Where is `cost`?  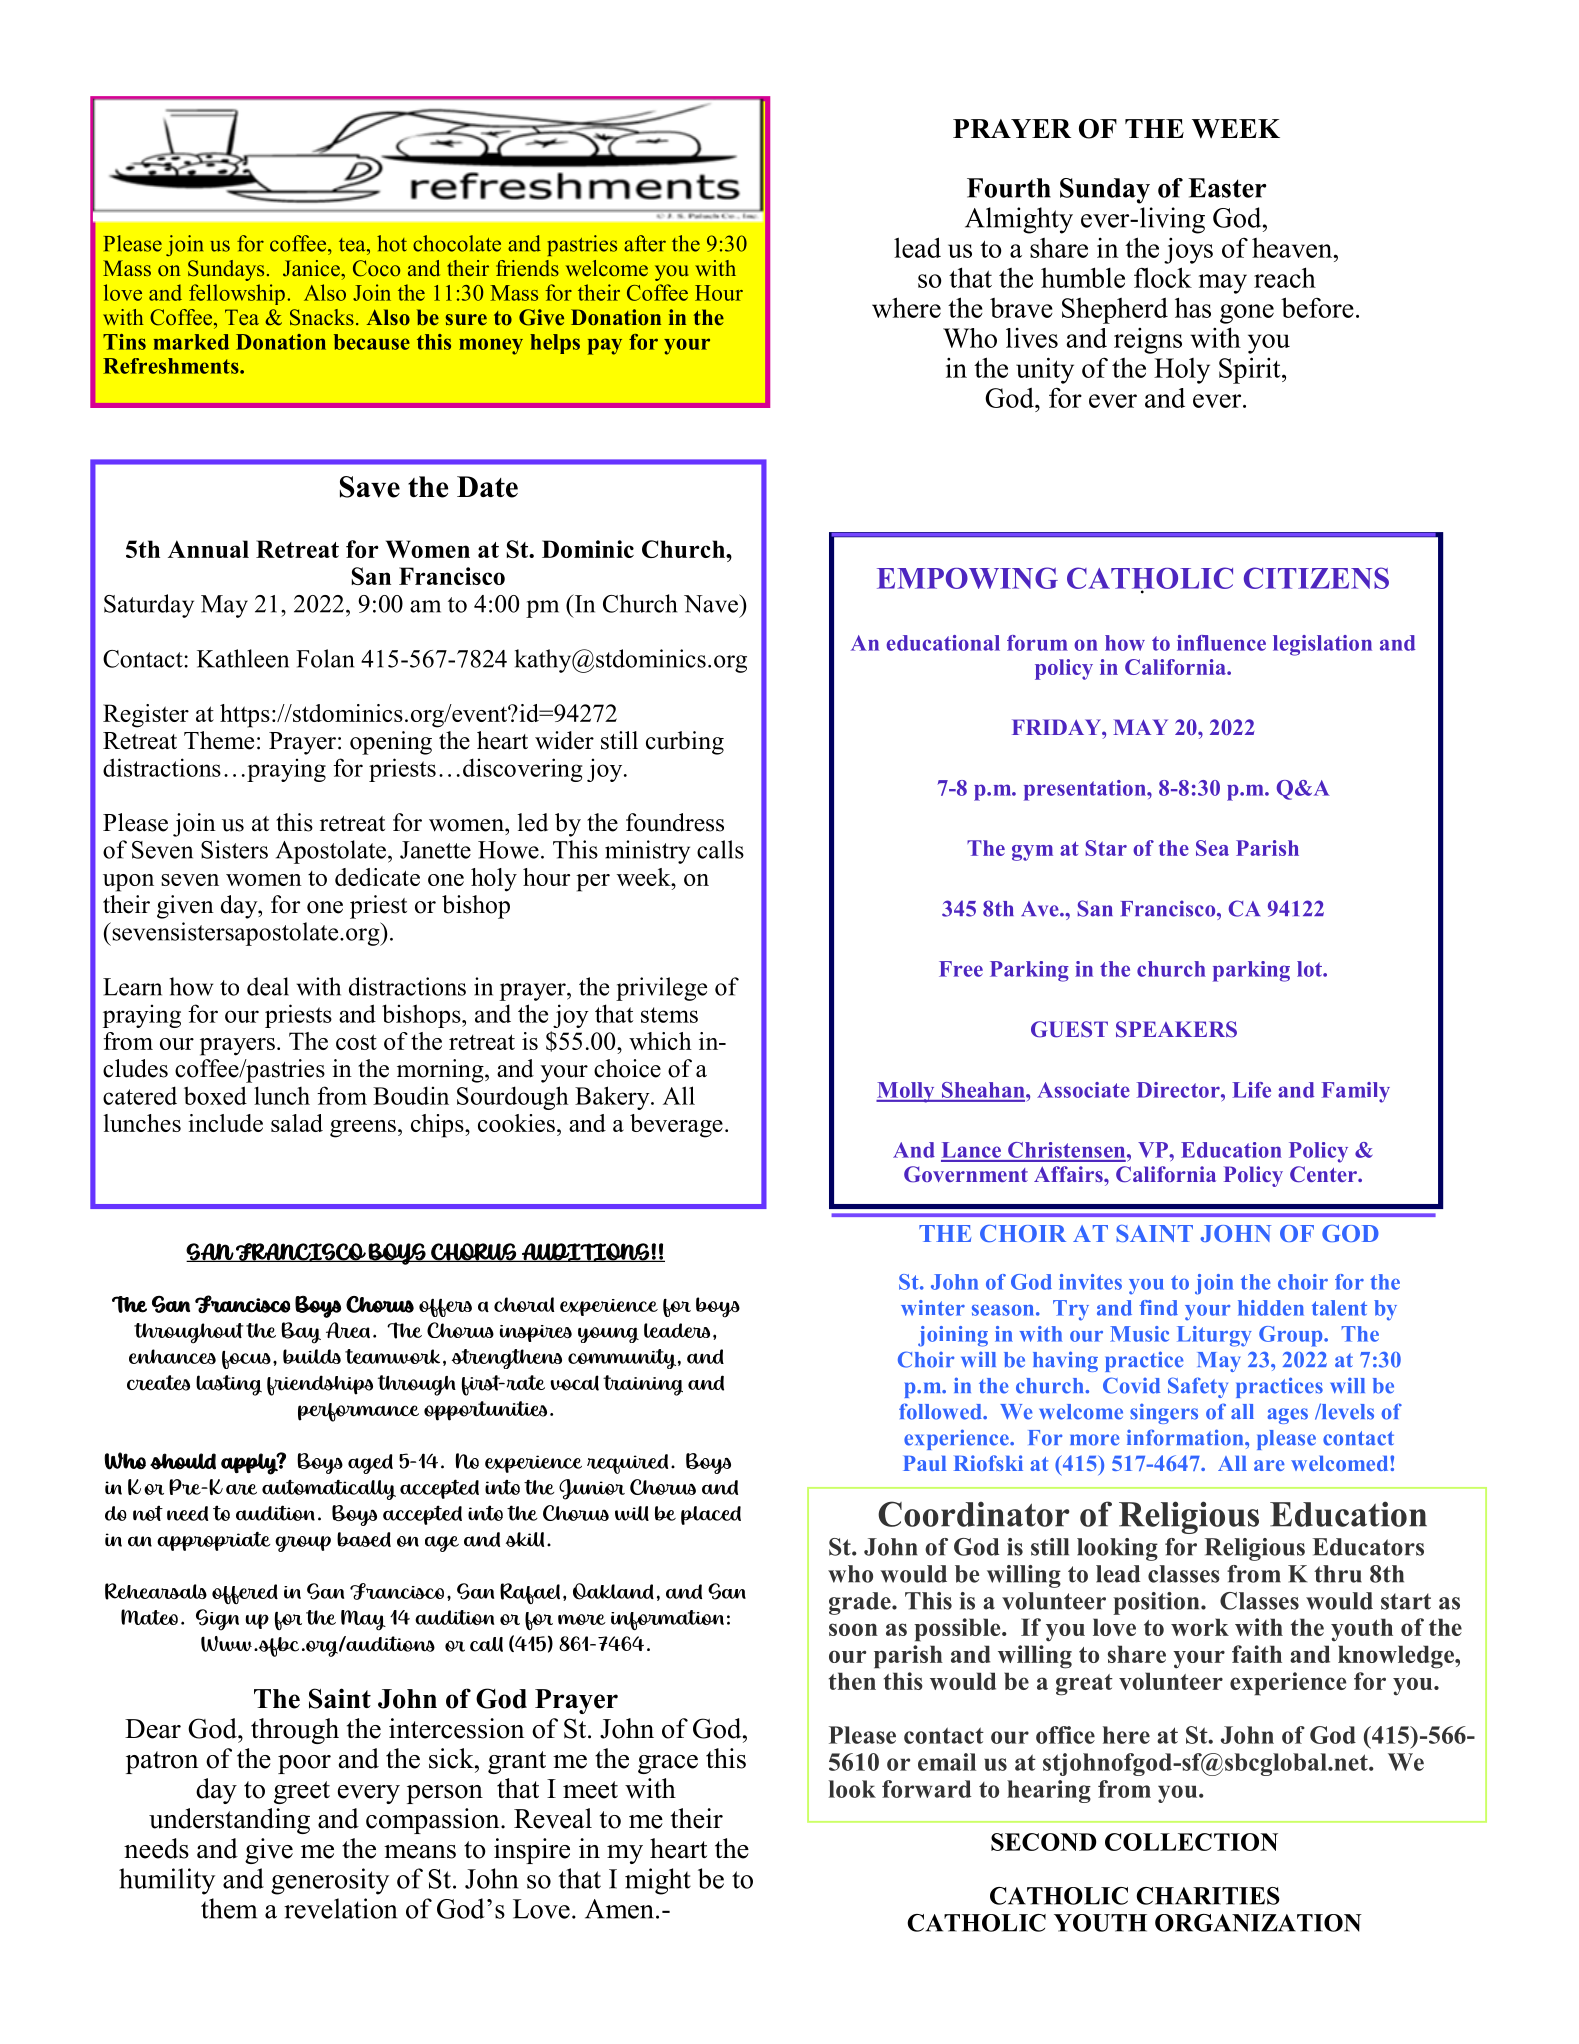
cost is located at coordinates (356, 1042).
